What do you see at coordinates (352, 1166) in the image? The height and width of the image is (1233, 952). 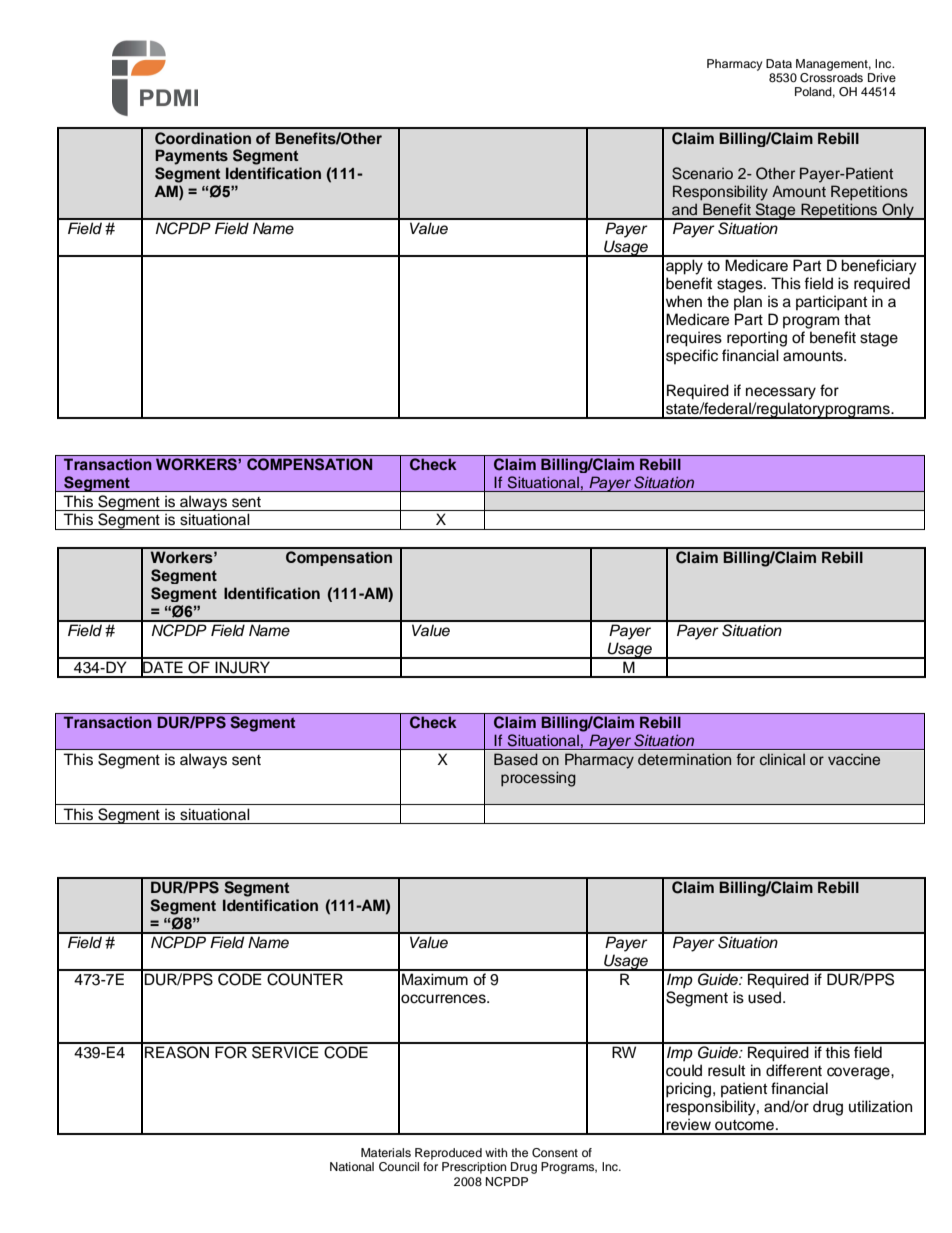 I see `National` at bounding box center [352, 1166].
